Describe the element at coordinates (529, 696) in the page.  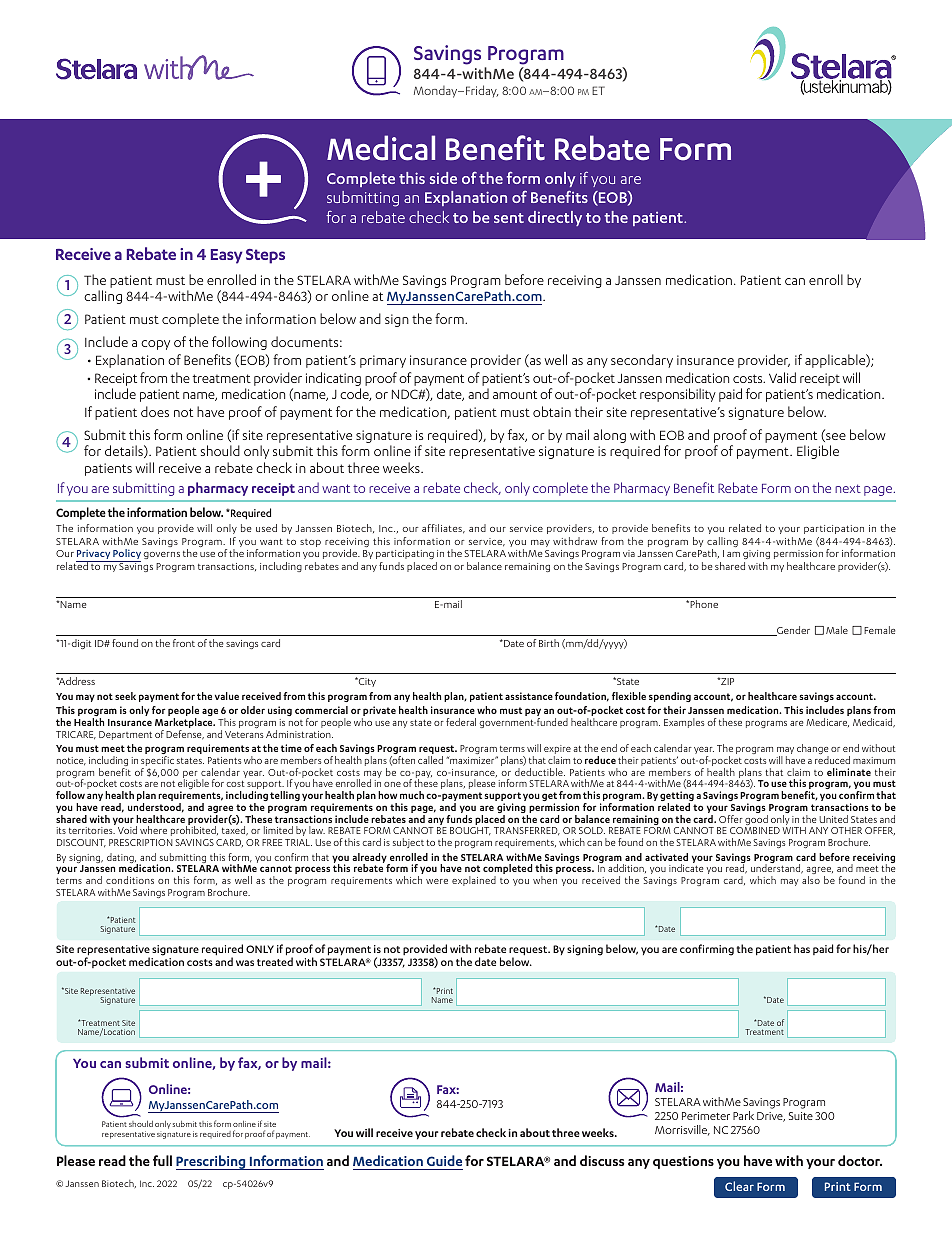
I see `assistance` at that location.
